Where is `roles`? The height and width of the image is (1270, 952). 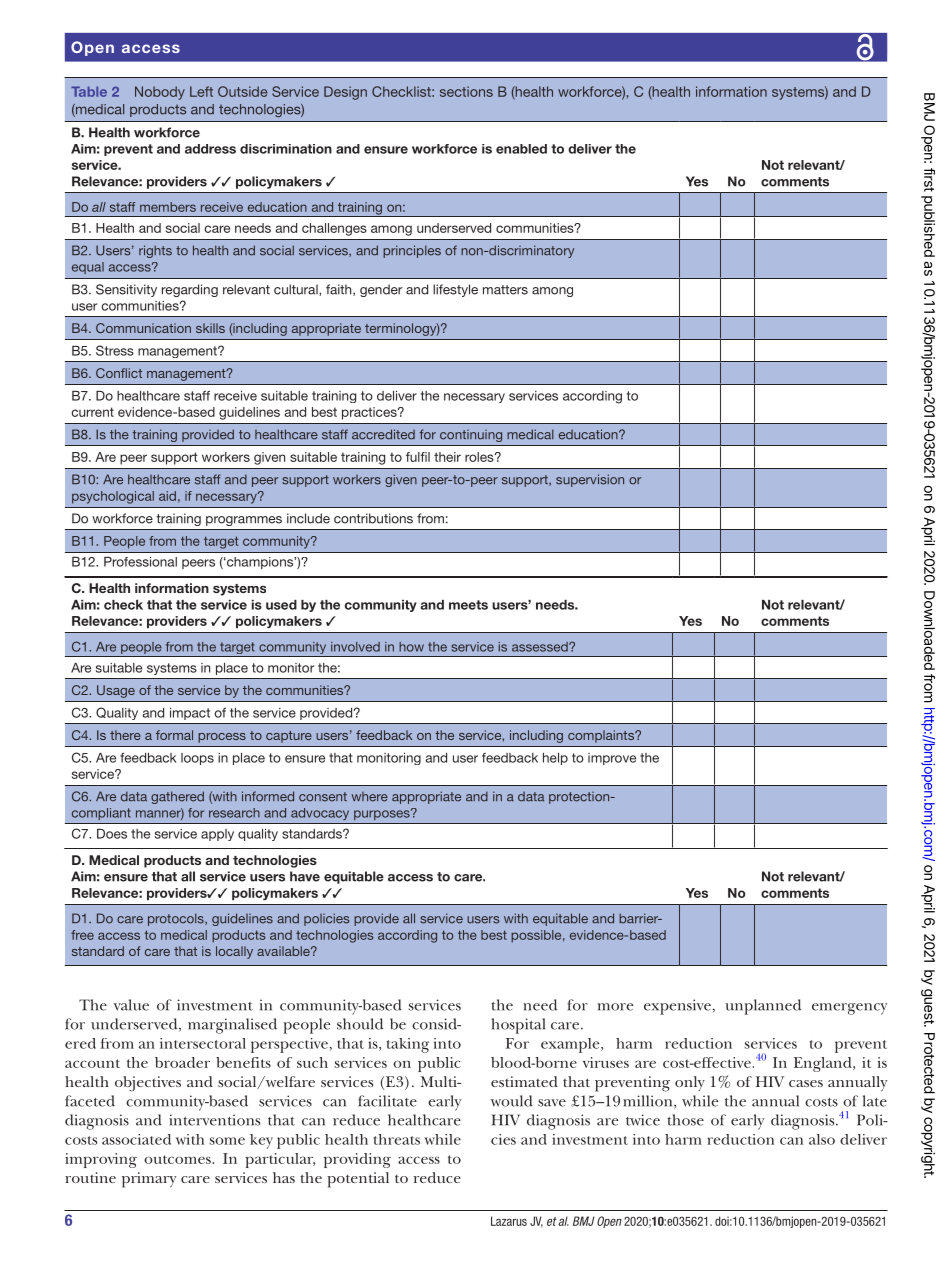 roles is located at coordinates (480, 457).
